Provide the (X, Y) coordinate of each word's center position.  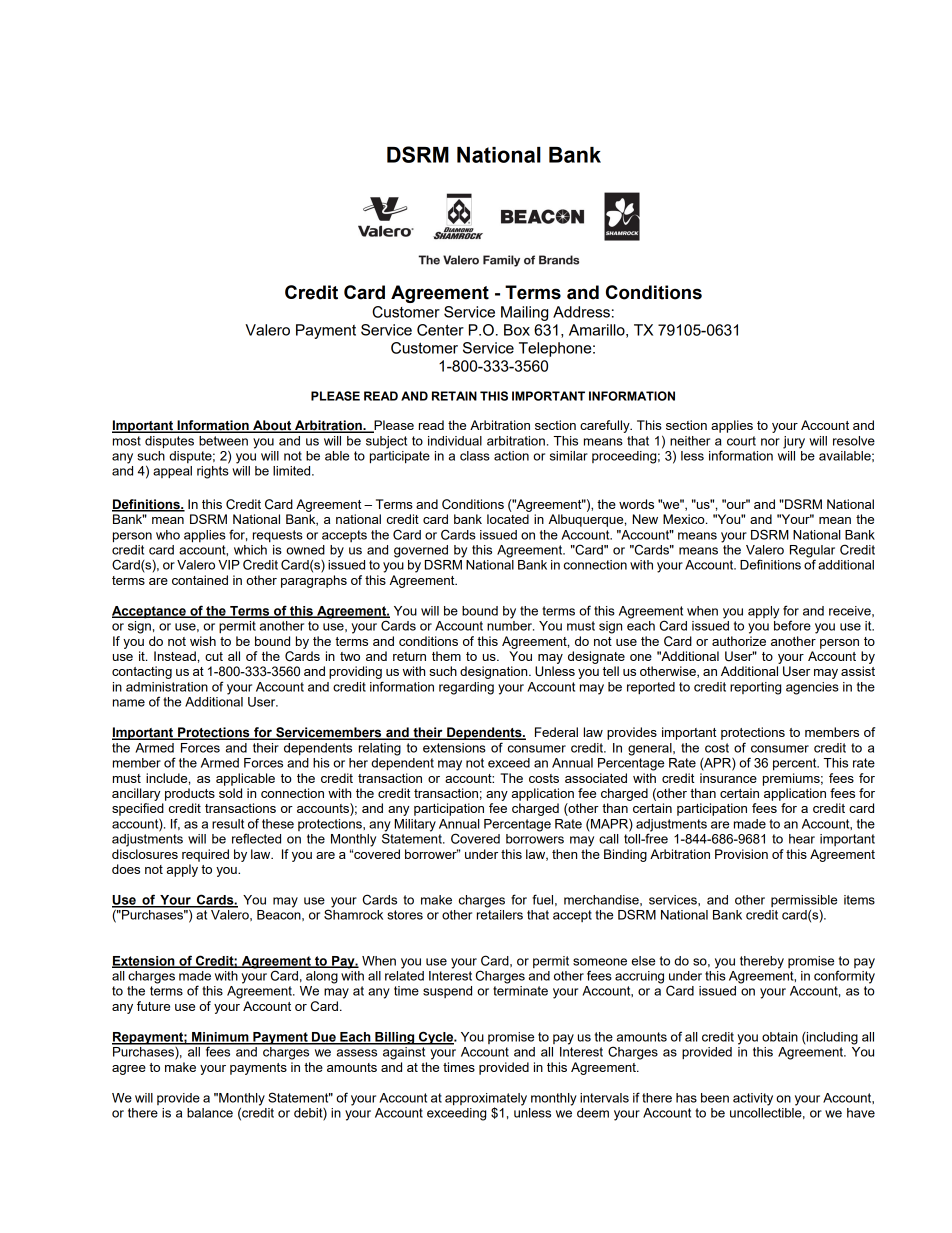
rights (213, 472)
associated (596, 778)
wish (203, 641)
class (475, 456)
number (510, 626)
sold (230, 793)
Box (517, 330)
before (792, 624)
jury (794, 442)
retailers (500, 915)
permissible (804, 901)
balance (210, 1113)
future (153, 1006)
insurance (728, 778)
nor (770, 442)
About (272, 426)
